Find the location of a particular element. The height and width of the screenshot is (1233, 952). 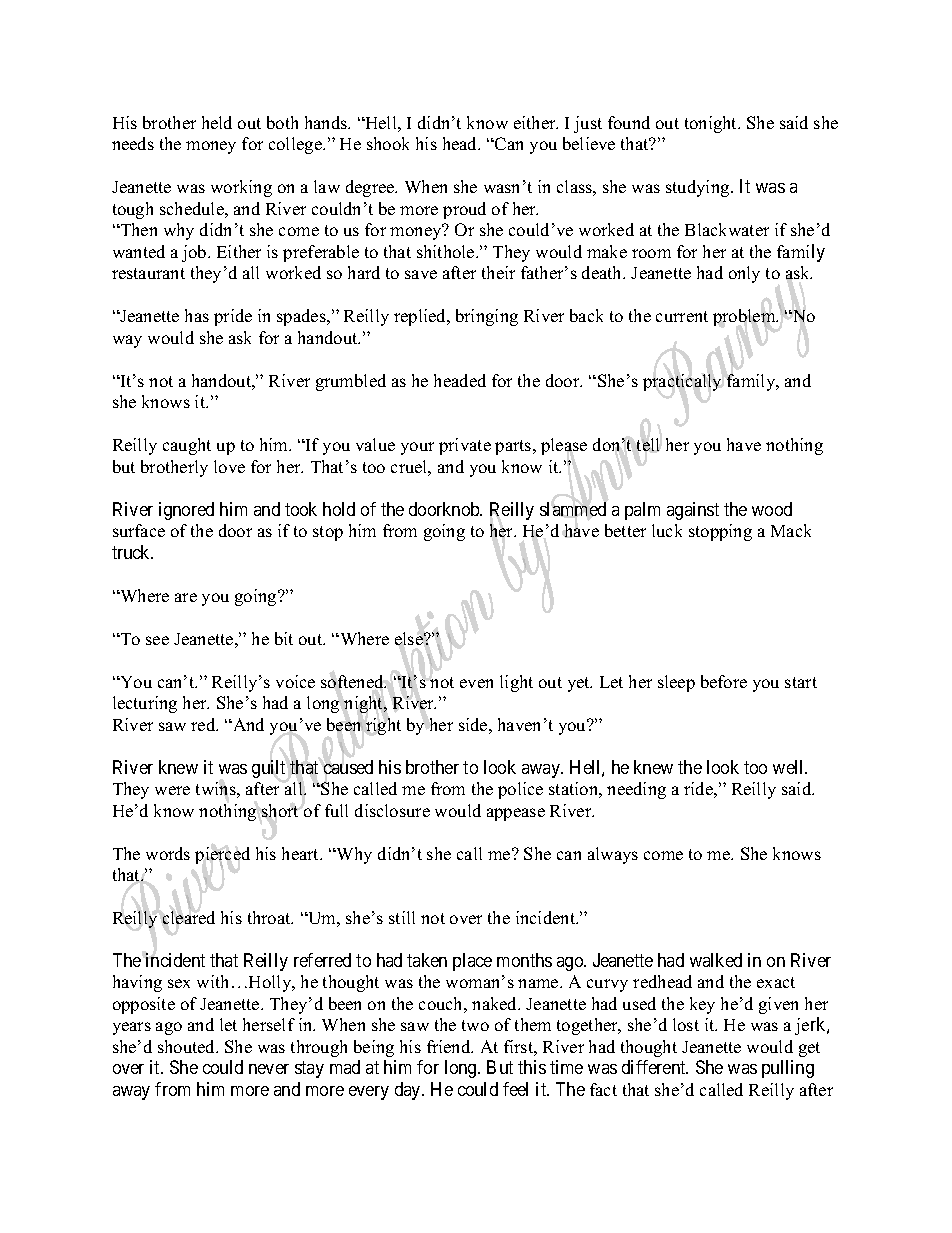

needing is located at coordinates (636, 790).
